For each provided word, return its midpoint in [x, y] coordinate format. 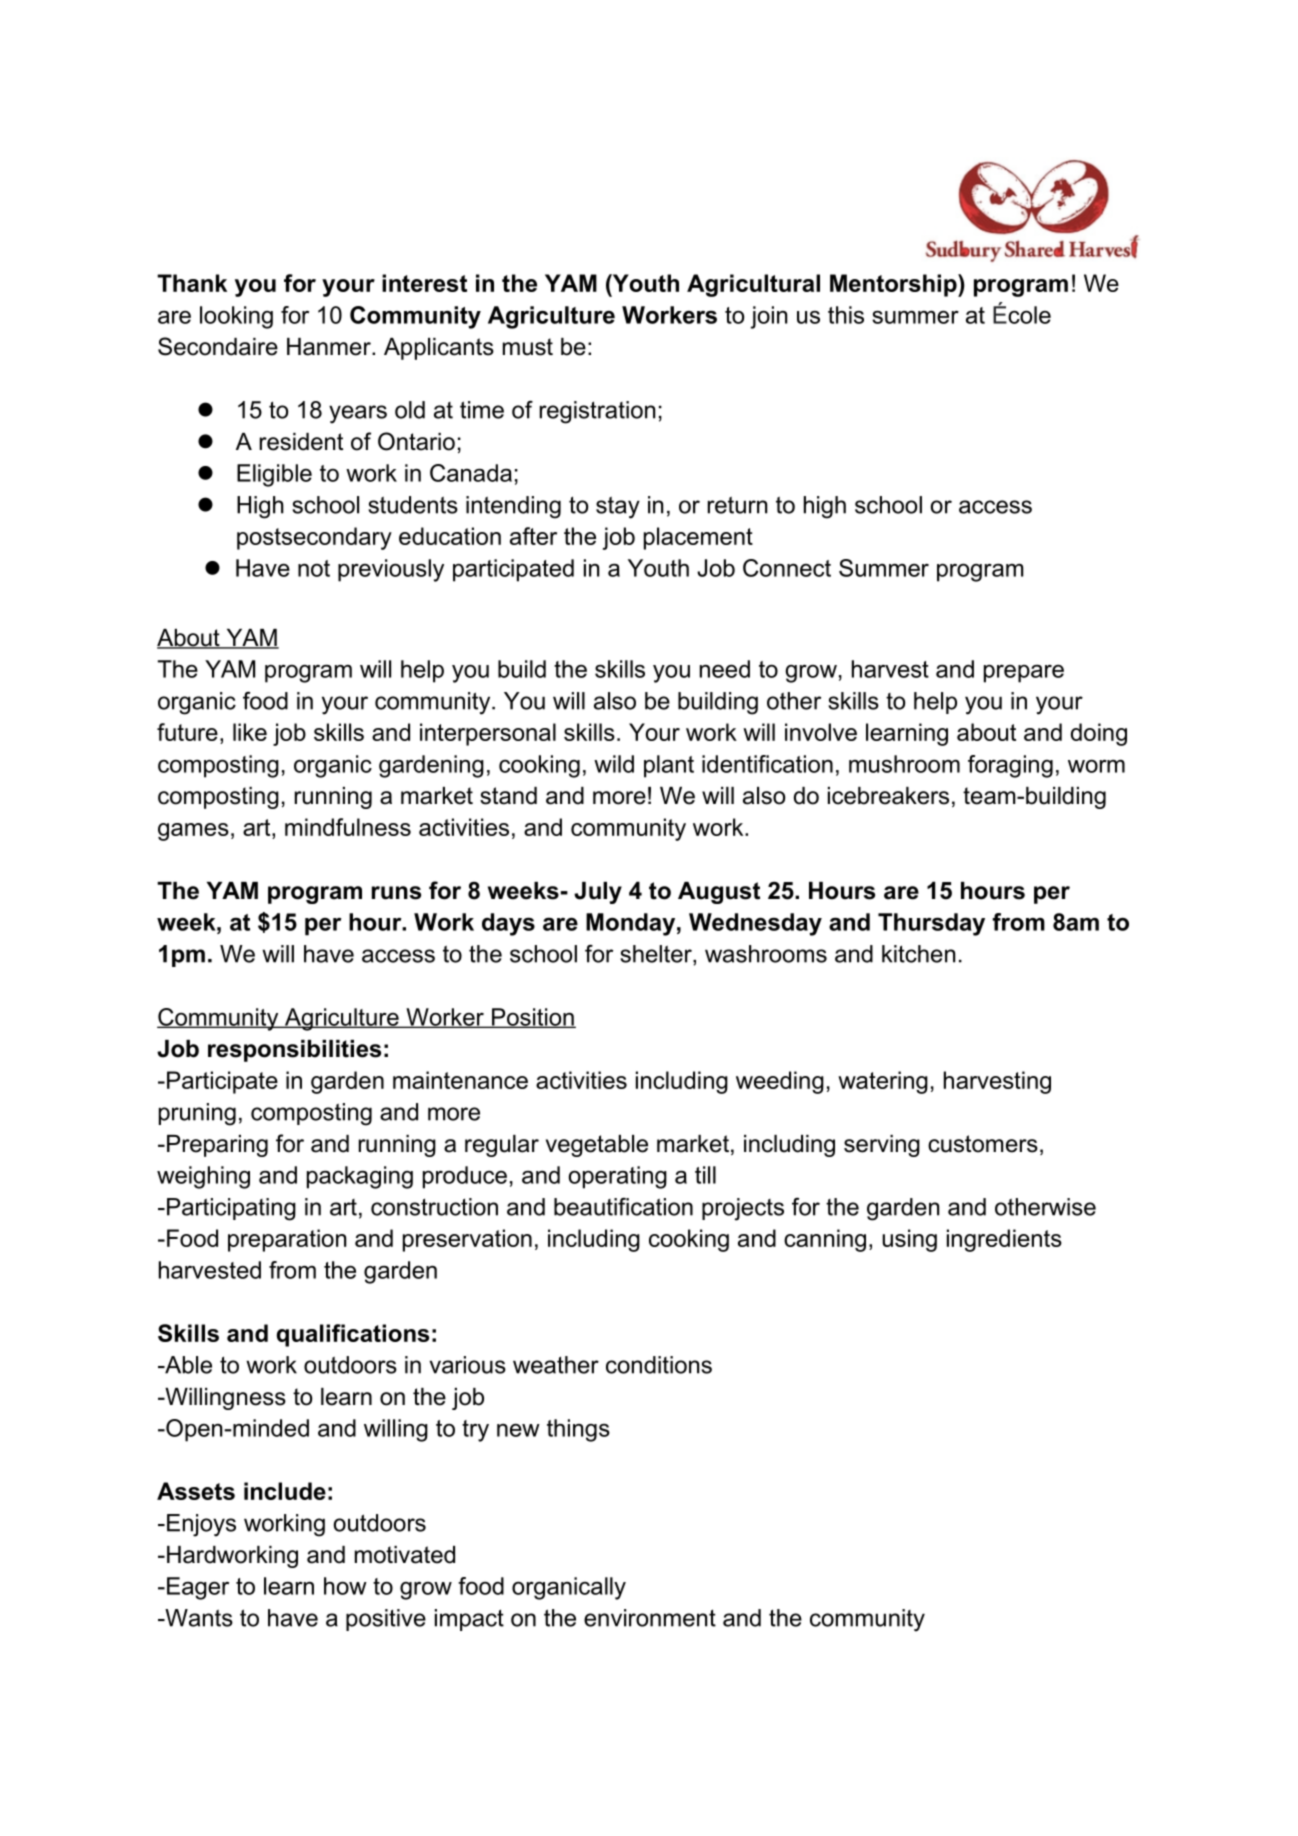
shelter [657, 954]
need [725, 669]
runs [396, 893]
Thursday [931, 924]
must [528, 347]
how [345, 1586]
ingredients [1004, 1240]
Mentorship [894, 285]
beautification [623, 1207]
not [314, 568]
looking [236, 317]
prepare [1024, 674]
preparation [287, 1240]
